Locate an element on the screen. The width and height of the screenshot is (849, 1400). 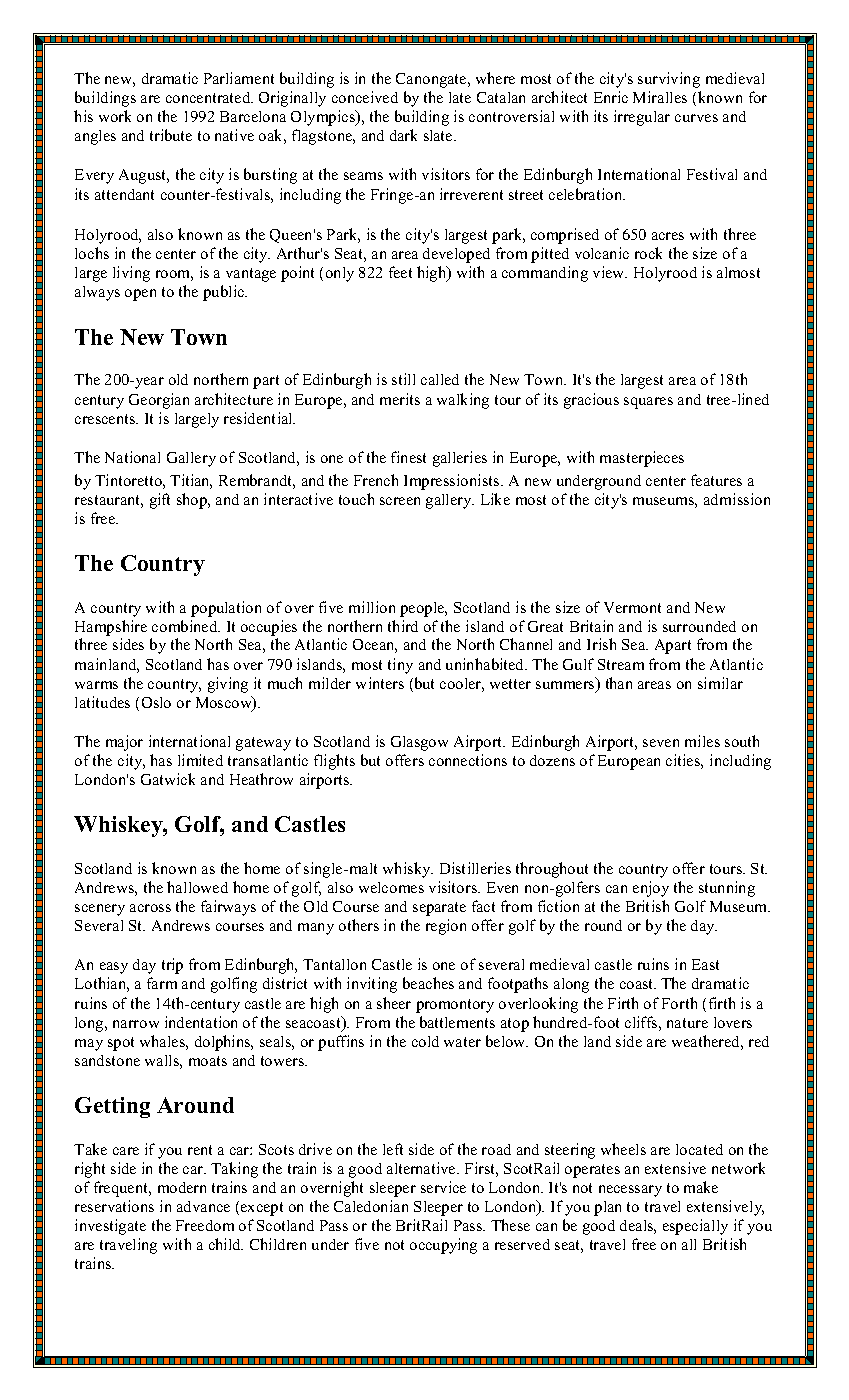
tribute is located at coordinates (171, 135).
